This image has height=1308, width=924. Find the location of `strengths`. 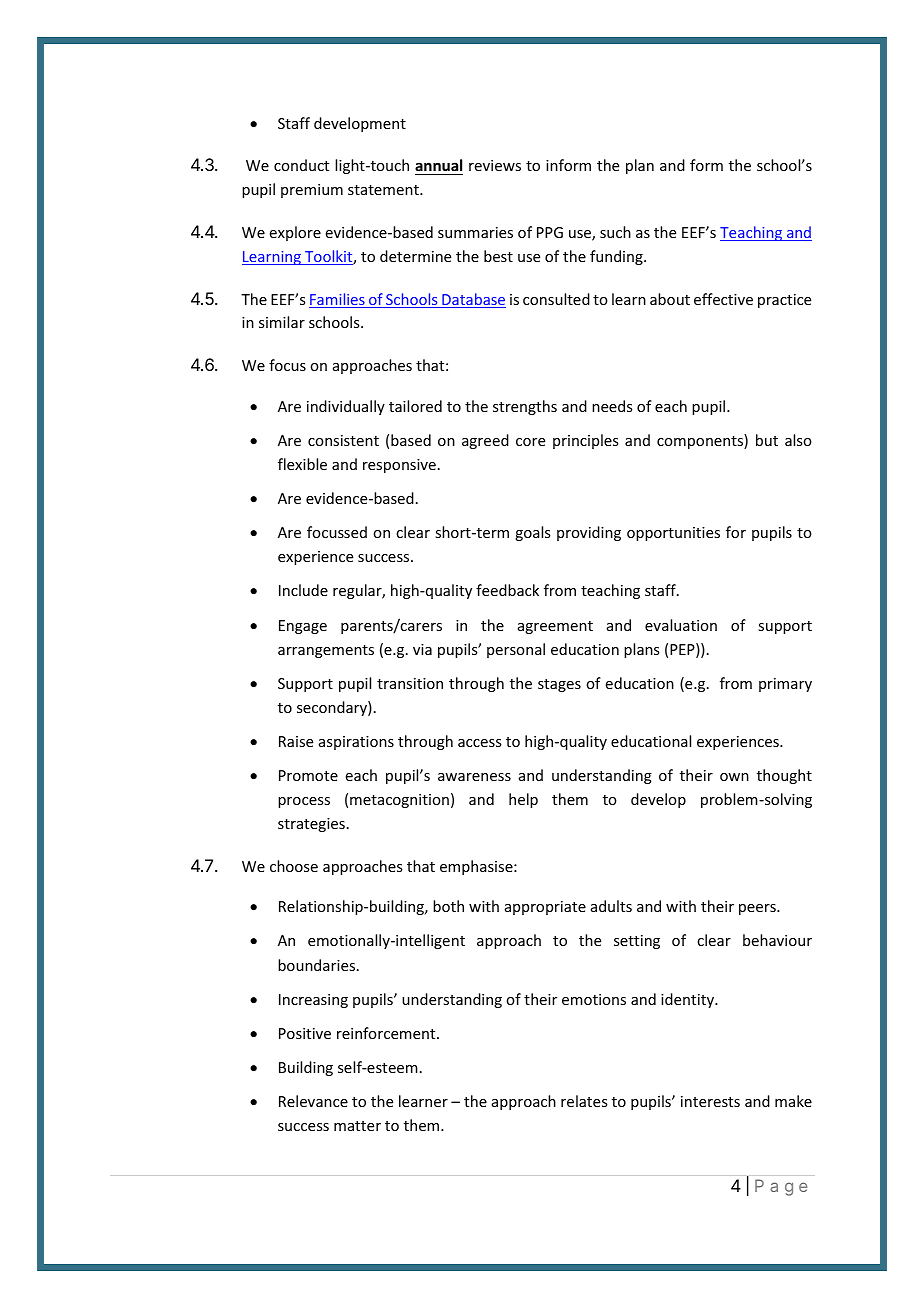

strengths is located at coordinates (525, 407).
